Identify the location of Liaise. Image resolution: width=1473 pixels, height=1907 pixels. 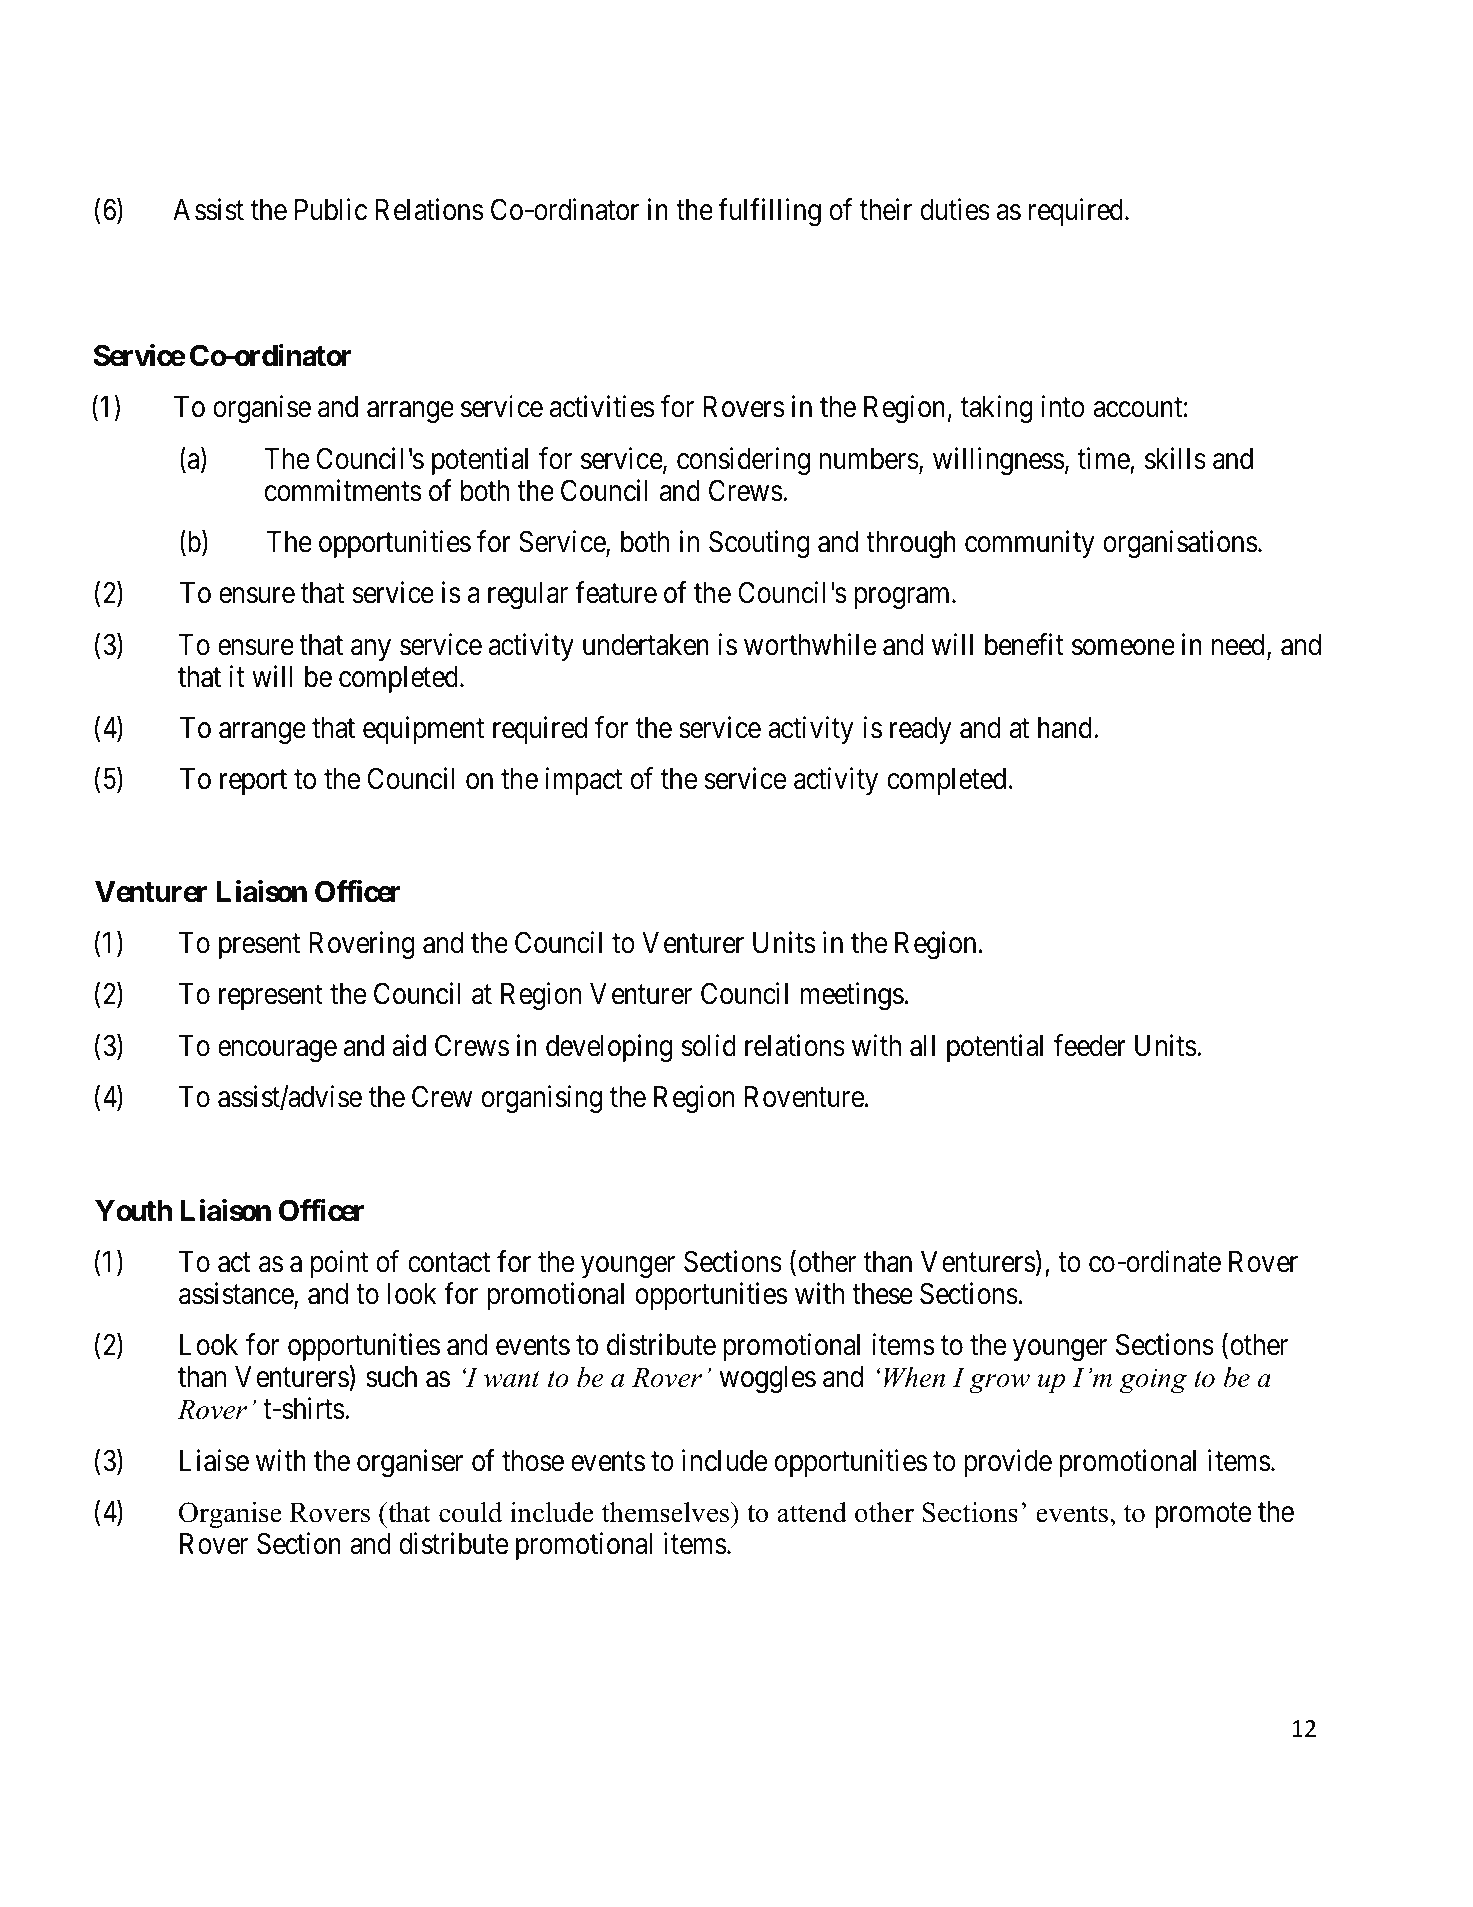
(214, 1460).
